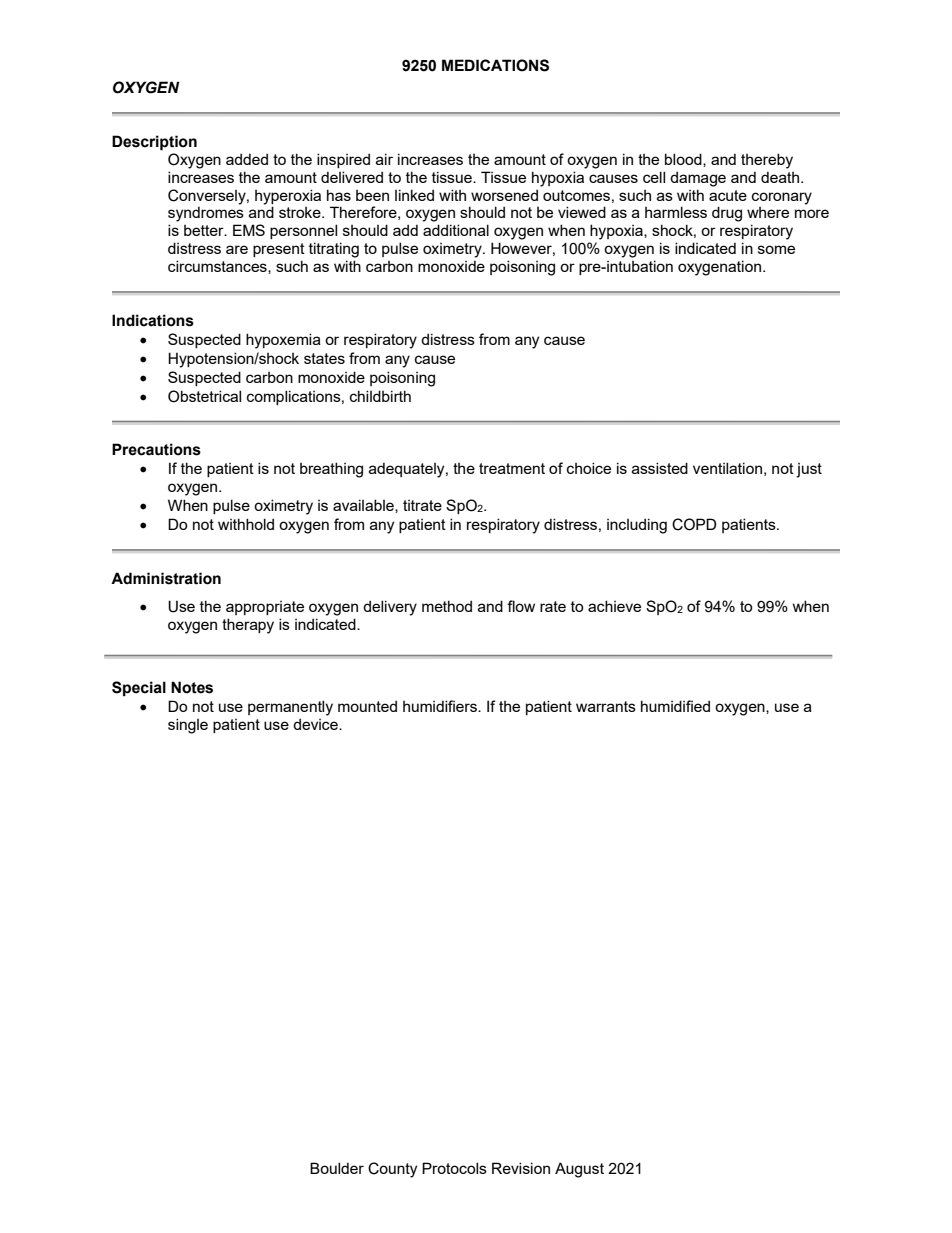 This screenshot has height=1233, width=952. Describe the element at coordinates (188, 726) in the screenshot. I see `single` at that location.
